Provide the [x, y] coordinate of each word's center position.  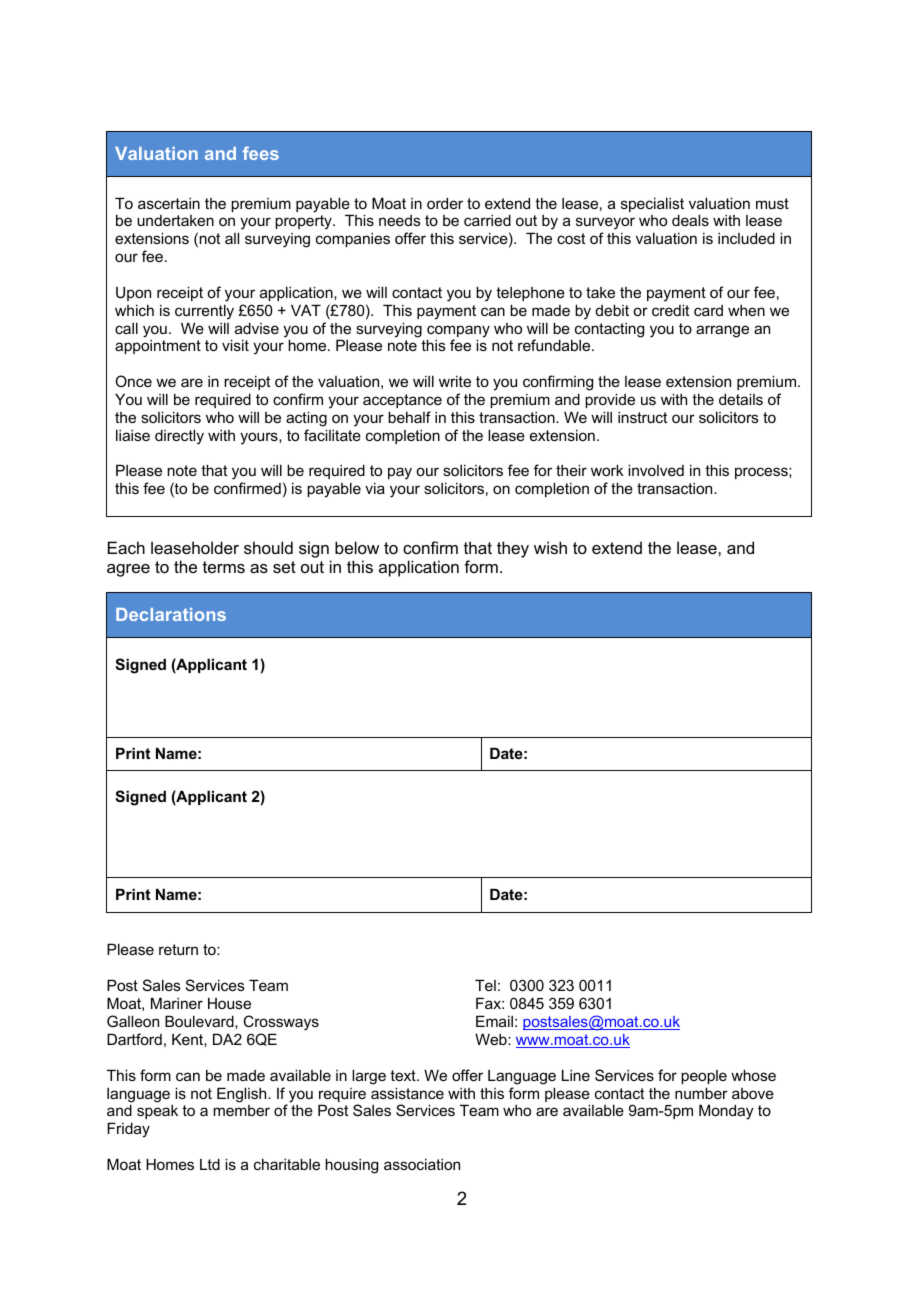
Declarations [171, 614]
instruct [642, 417]
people [704, 1077]
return [178, 949]
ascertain [169, 203]
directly [179, 437]
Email [494, 1021]
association [422, 1164]
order [445, 203]
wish [550, 547]
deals [690, 220]
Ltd [210, 1164]
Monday [726, 1112]
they [513, 549]
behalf [409, 417]
